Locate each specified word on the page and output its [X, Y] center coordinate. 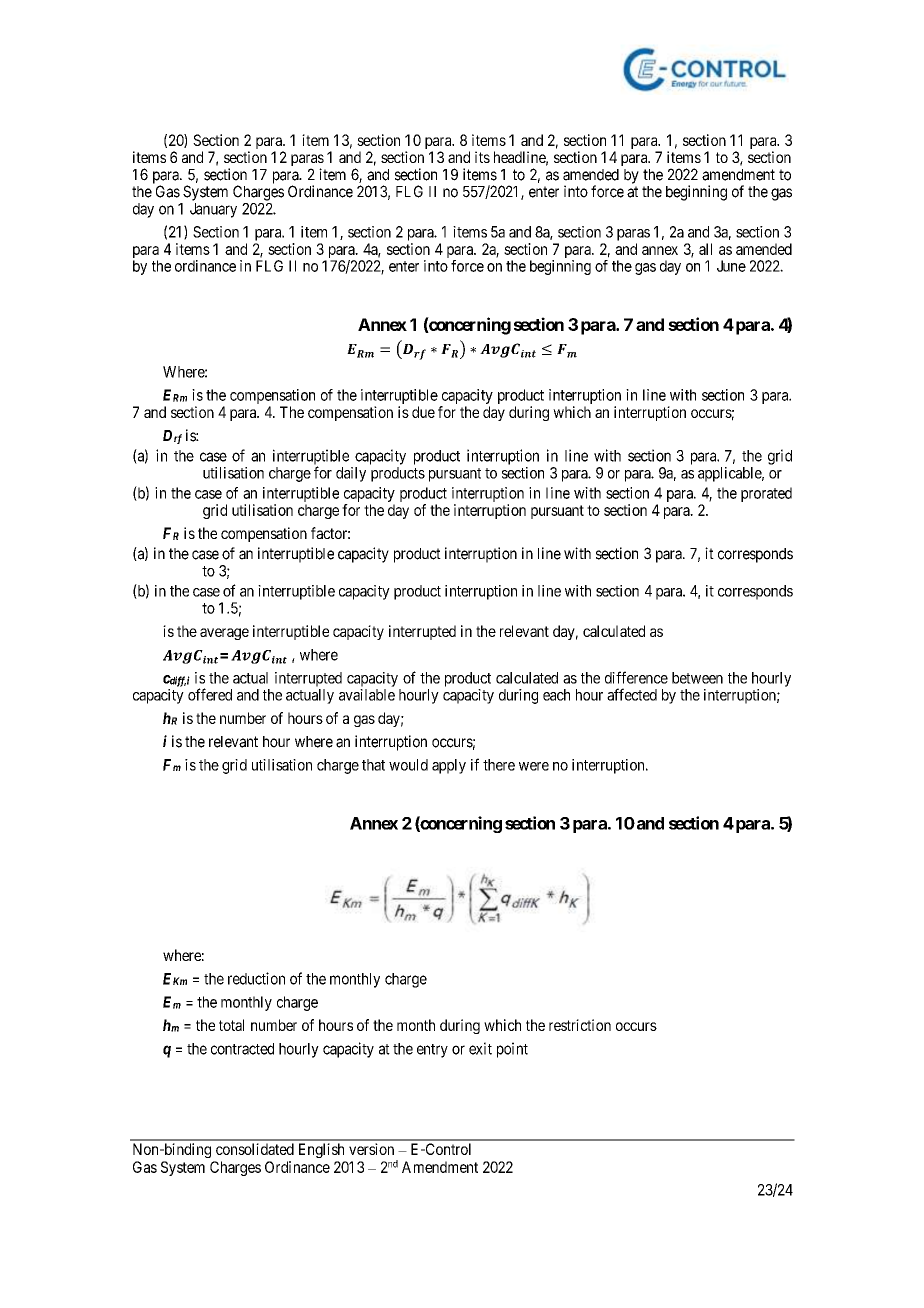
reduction [256, 978]
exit [480, 1048]
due [423, 412]
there [499, 765]
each [556, 695]
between [697, 678]
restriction [580, 1025]
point [512, 1050]
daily [351, 474]
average [224, 634]
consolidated [255, 1149]
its [482, 157]
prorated [766, 494]
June [731, 266]
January [213, 210]
